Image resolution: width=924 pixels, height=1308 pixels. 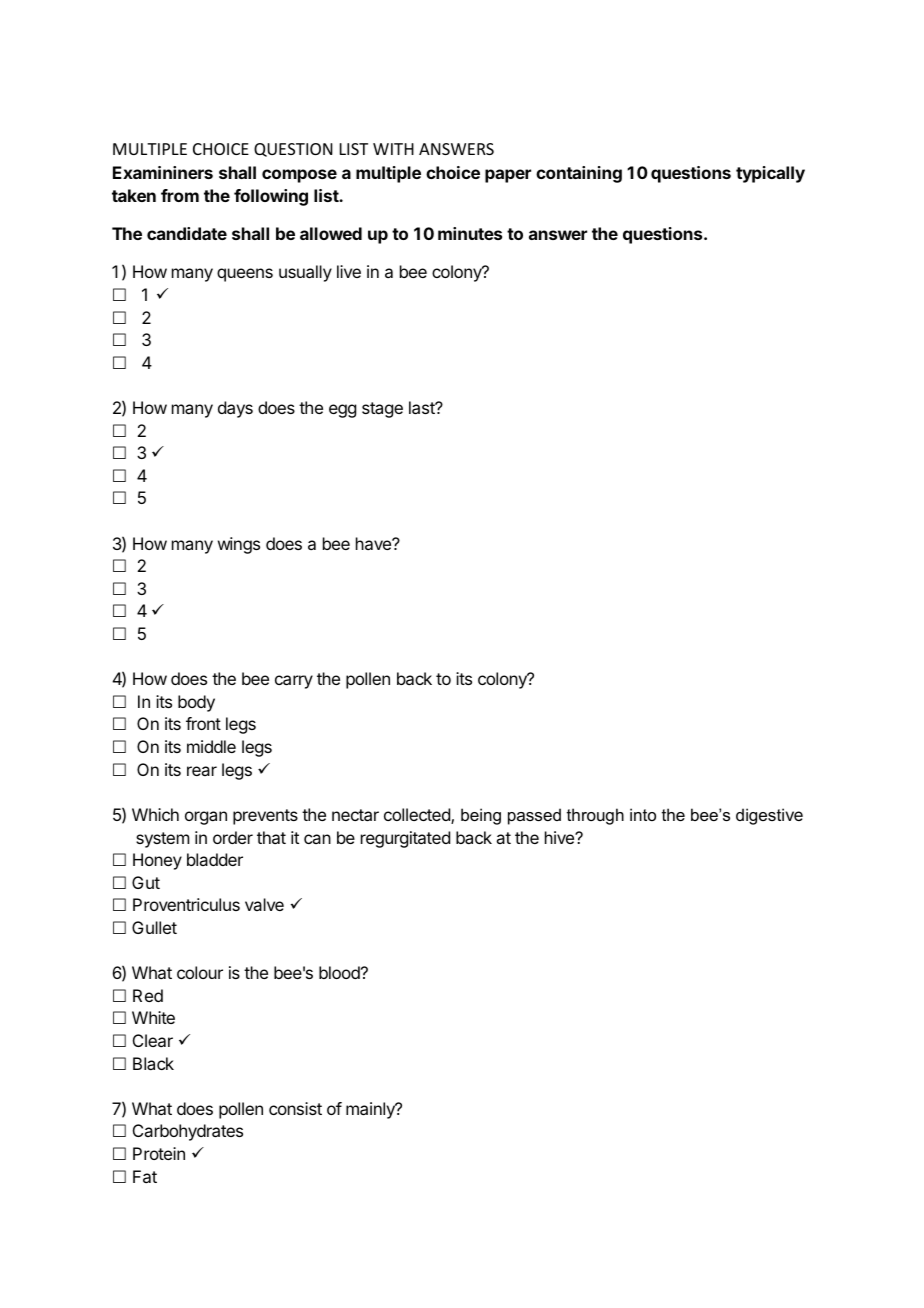 What do you see at coordinates (196, 703) in the image?
I see `body` at bounding box center [196, 703].
